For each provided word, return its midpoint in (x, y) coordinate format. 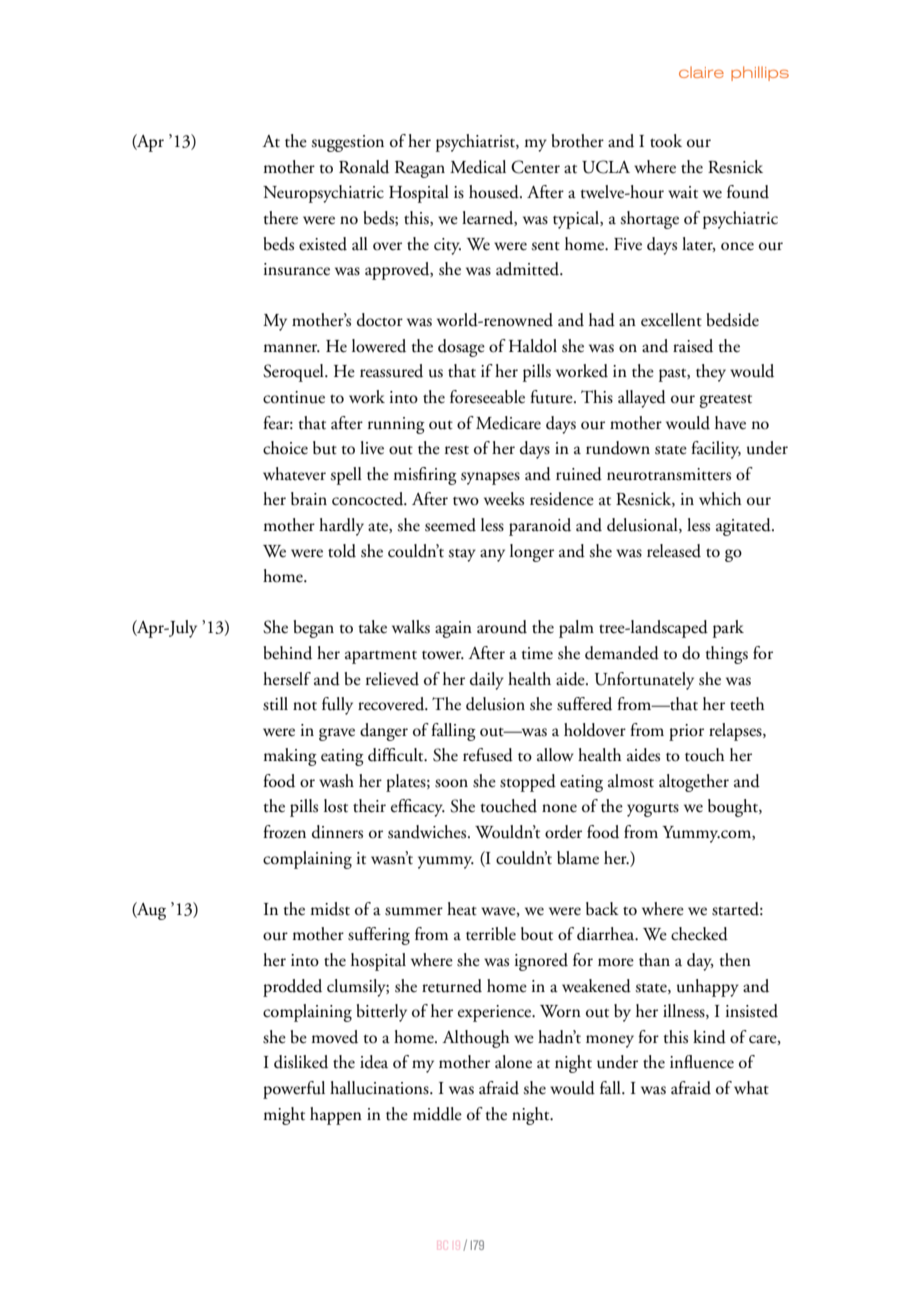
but (325, 448)
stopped (528, 783)
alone (513, 1062)
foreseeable (487, 397)
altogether (694, 783)
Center (535, 167)
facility (716, 450)
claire (701, 72)
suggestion (347, 143)
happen (336, 1116)
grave (337, 734)
